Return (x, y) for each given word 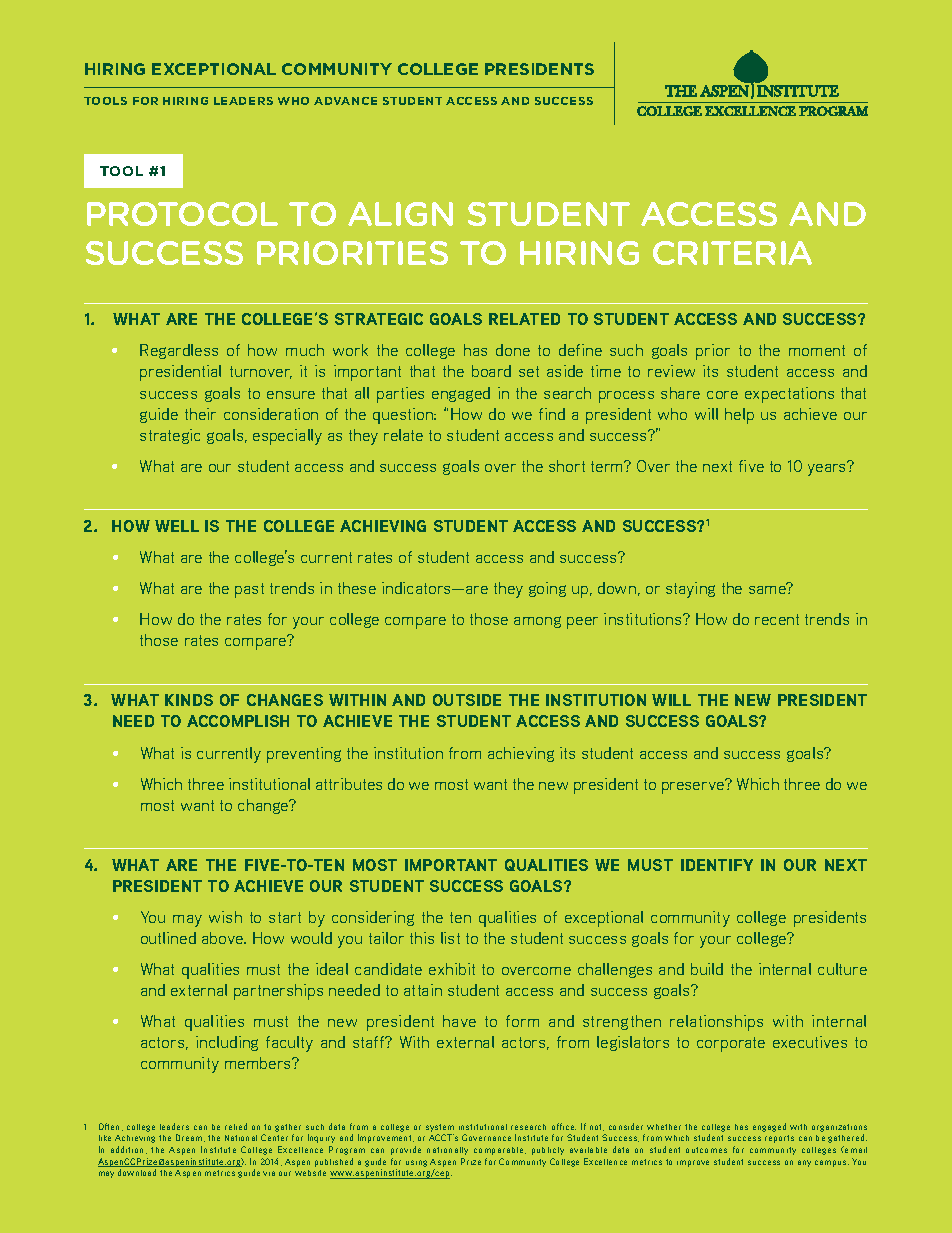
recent (777, 619)
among (537, 622)
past (249, 590)
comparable (500, 1151)
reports (779, 1139)
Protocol (182, 214)
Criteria (732, 253)
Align (400, 214)
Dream (190, 1138)
